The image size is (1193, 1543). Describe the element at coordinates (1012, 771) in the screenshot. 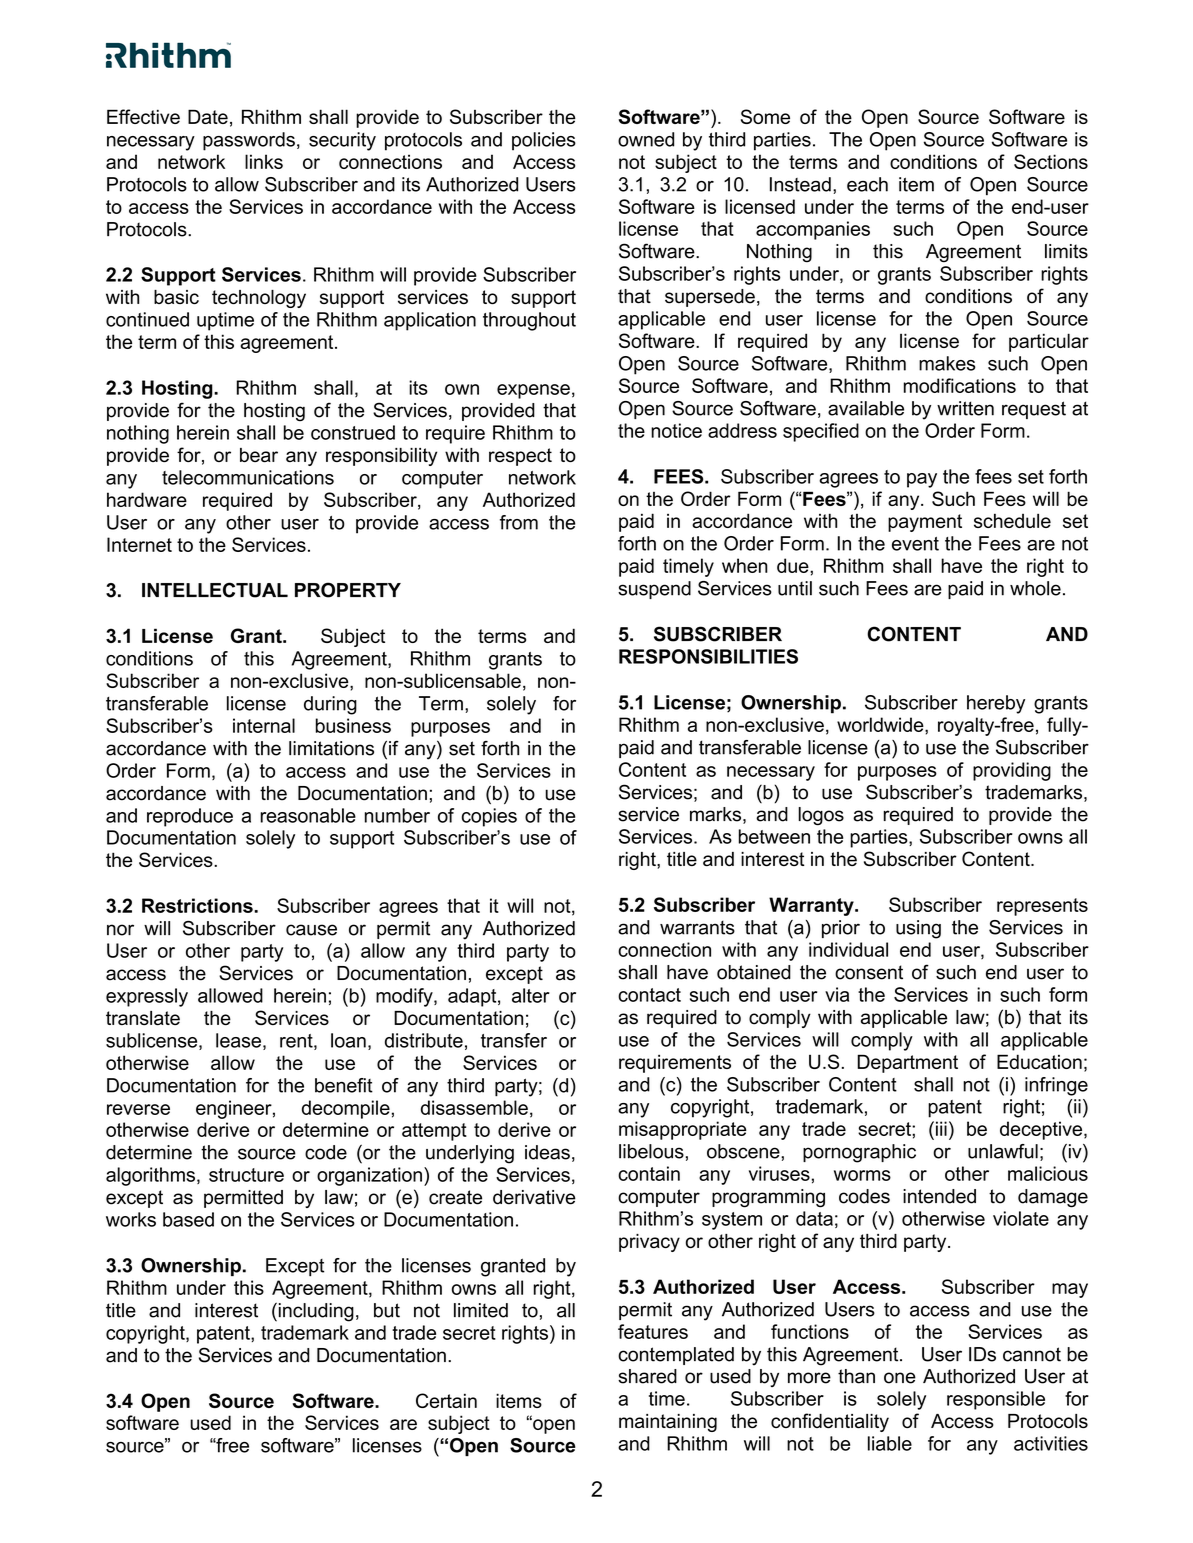

I see `providing` at that location.
